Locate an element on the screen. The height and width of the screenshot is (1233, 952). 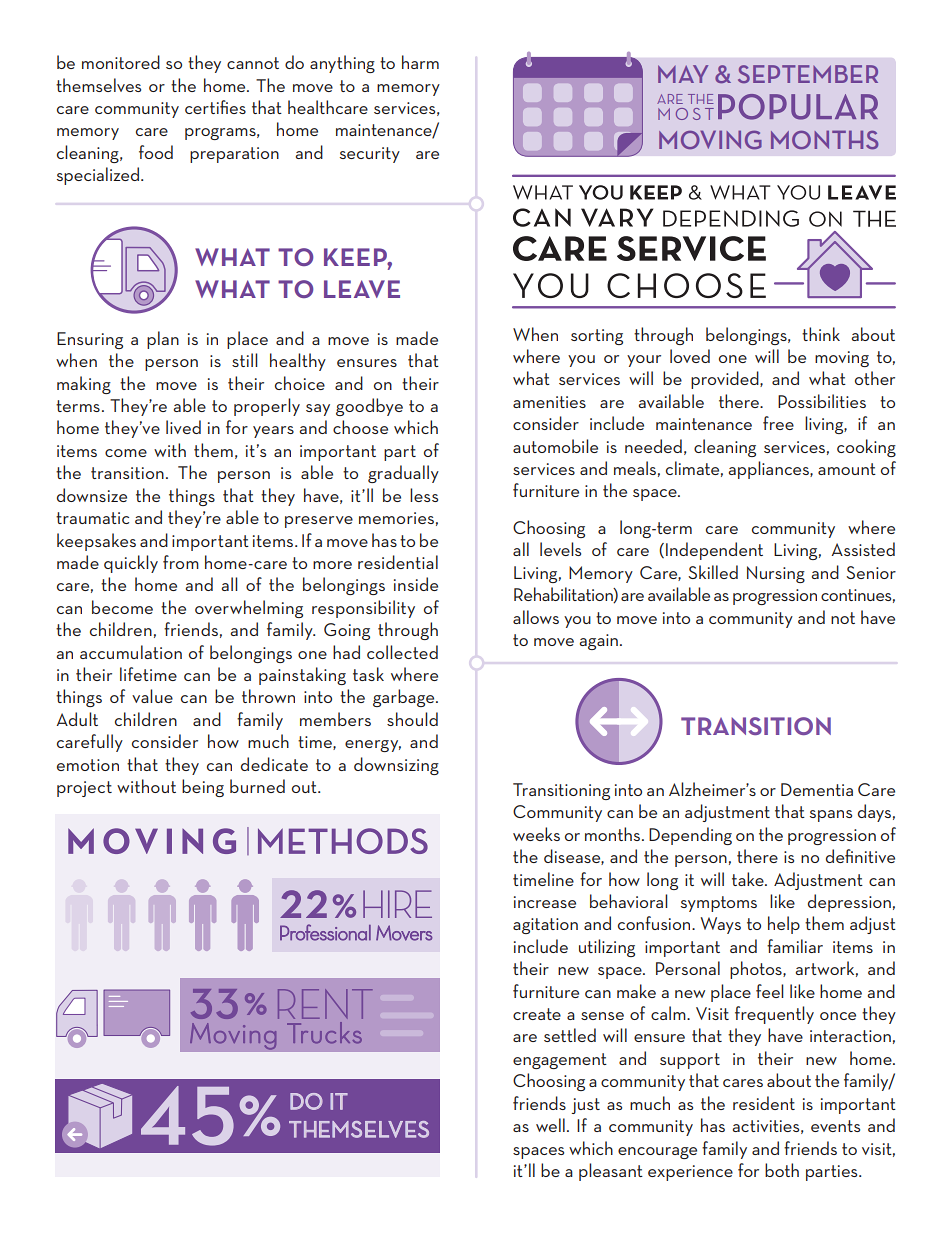
Dementia is located at coordinates (817, 789).
